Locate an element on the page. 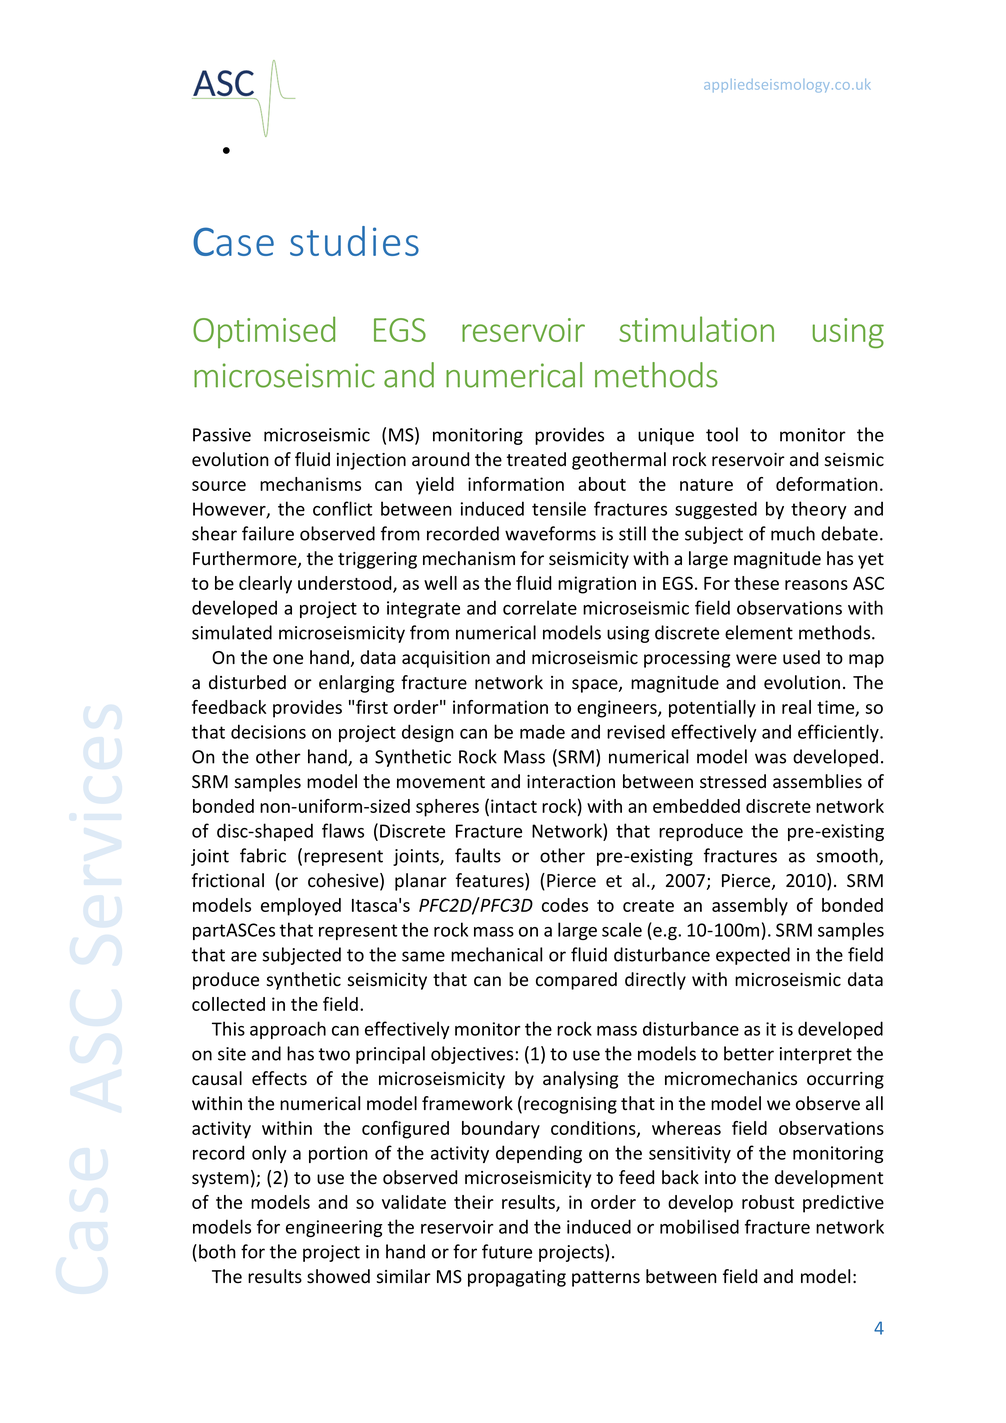 This page has height=1423, width=1006. intact is located at coordinates (514, 806).
